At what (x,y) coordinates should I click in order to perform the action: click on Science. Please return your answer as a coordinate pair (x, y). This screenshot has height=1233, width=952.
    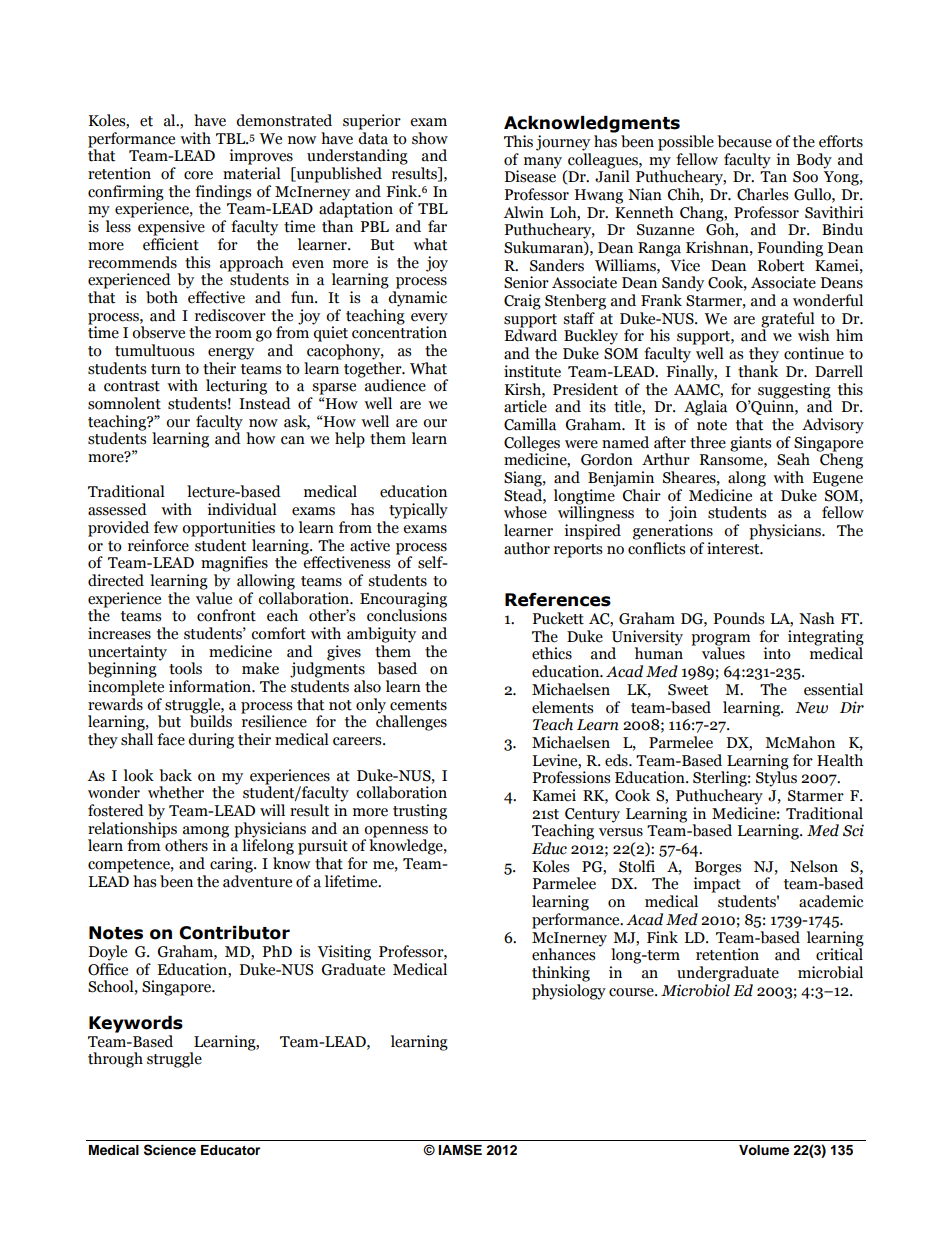
    Looking at the image, I should click on (170, 1150).
